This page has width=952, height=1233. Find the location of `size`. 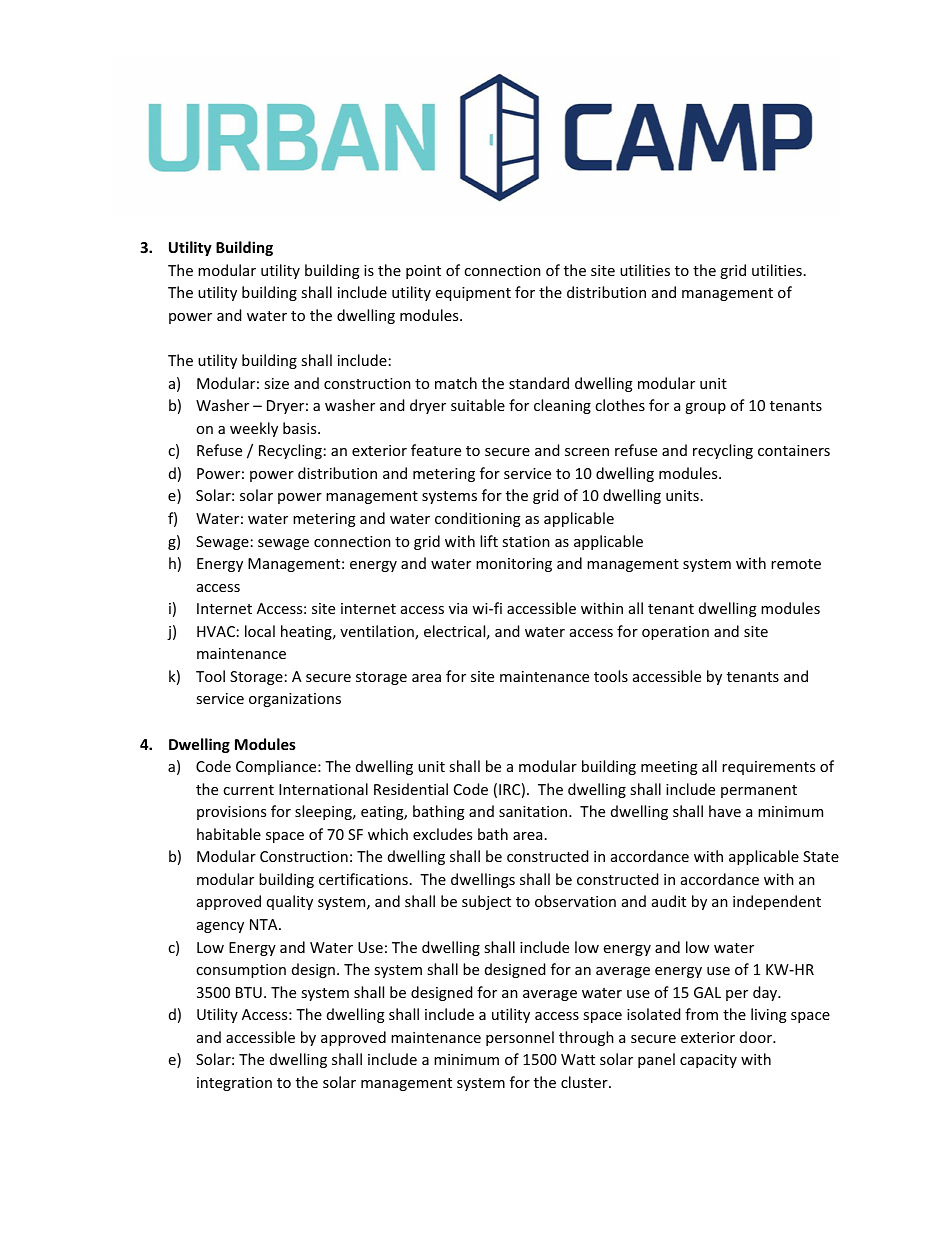

size is located at coordinates (276, 383).
